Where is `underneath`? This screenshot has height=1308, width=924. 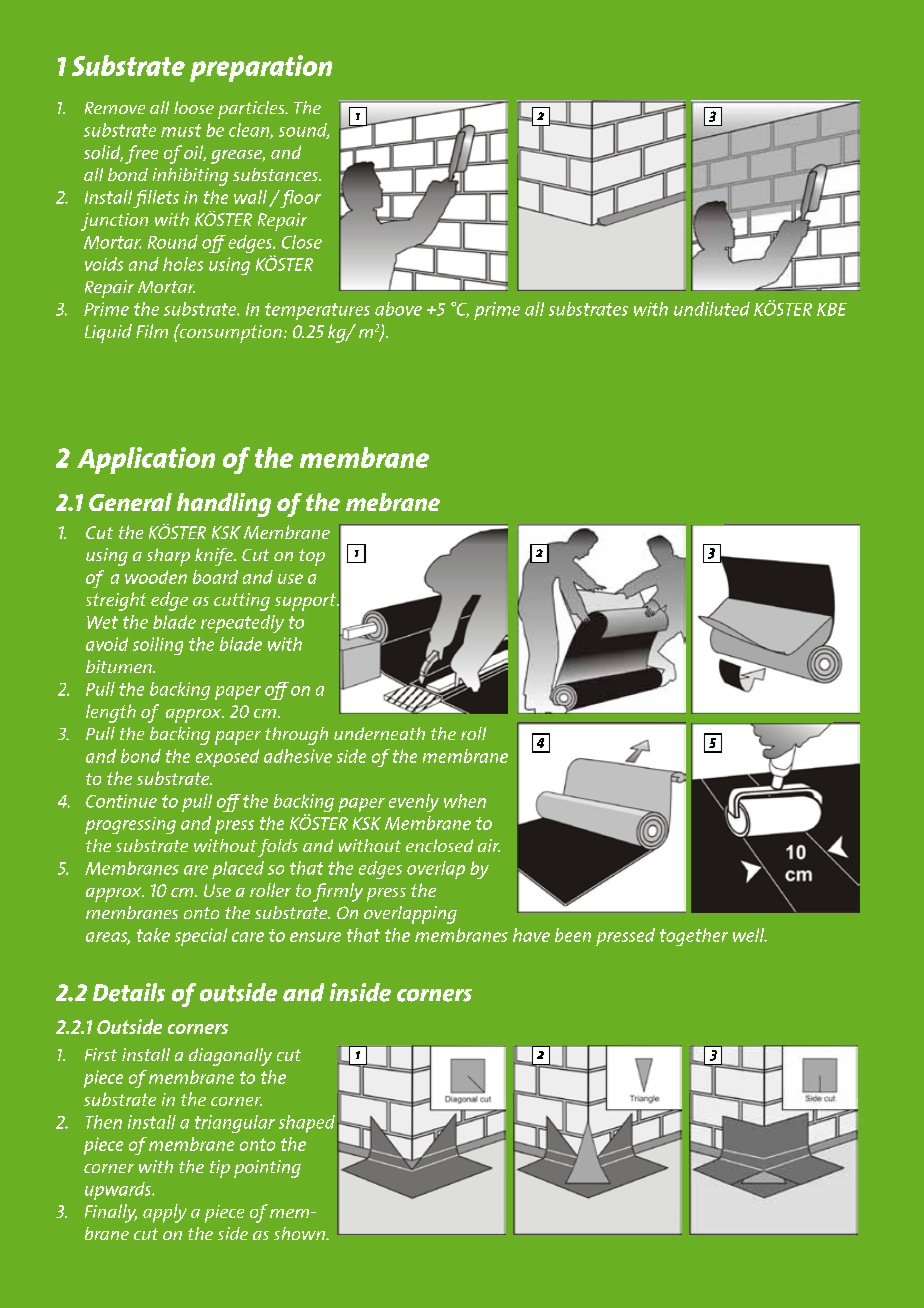
underneath is located at coordinates (379, 733).
